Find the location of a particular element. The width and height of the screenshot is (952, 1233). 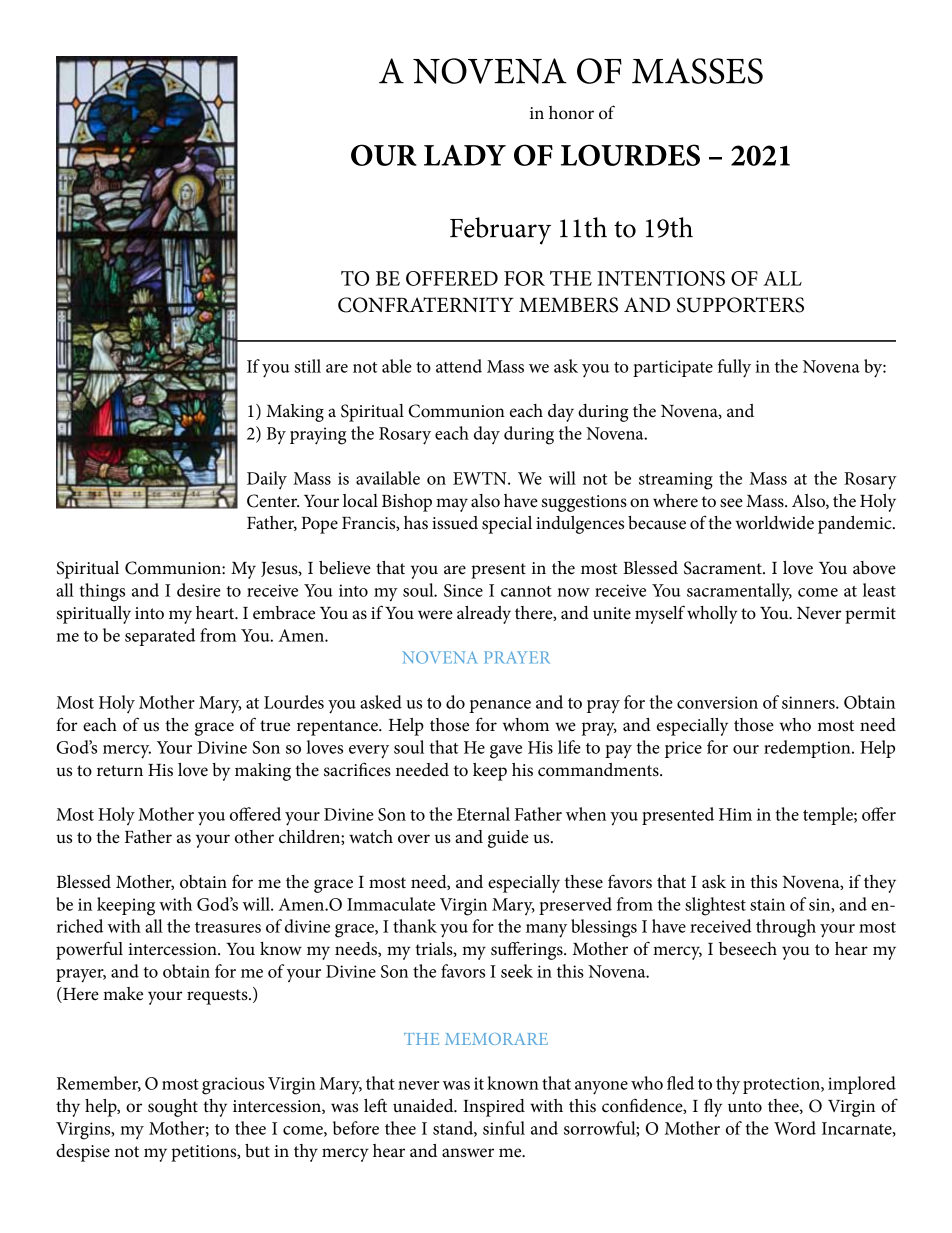

LADY is located at coordinates (465, 155).
